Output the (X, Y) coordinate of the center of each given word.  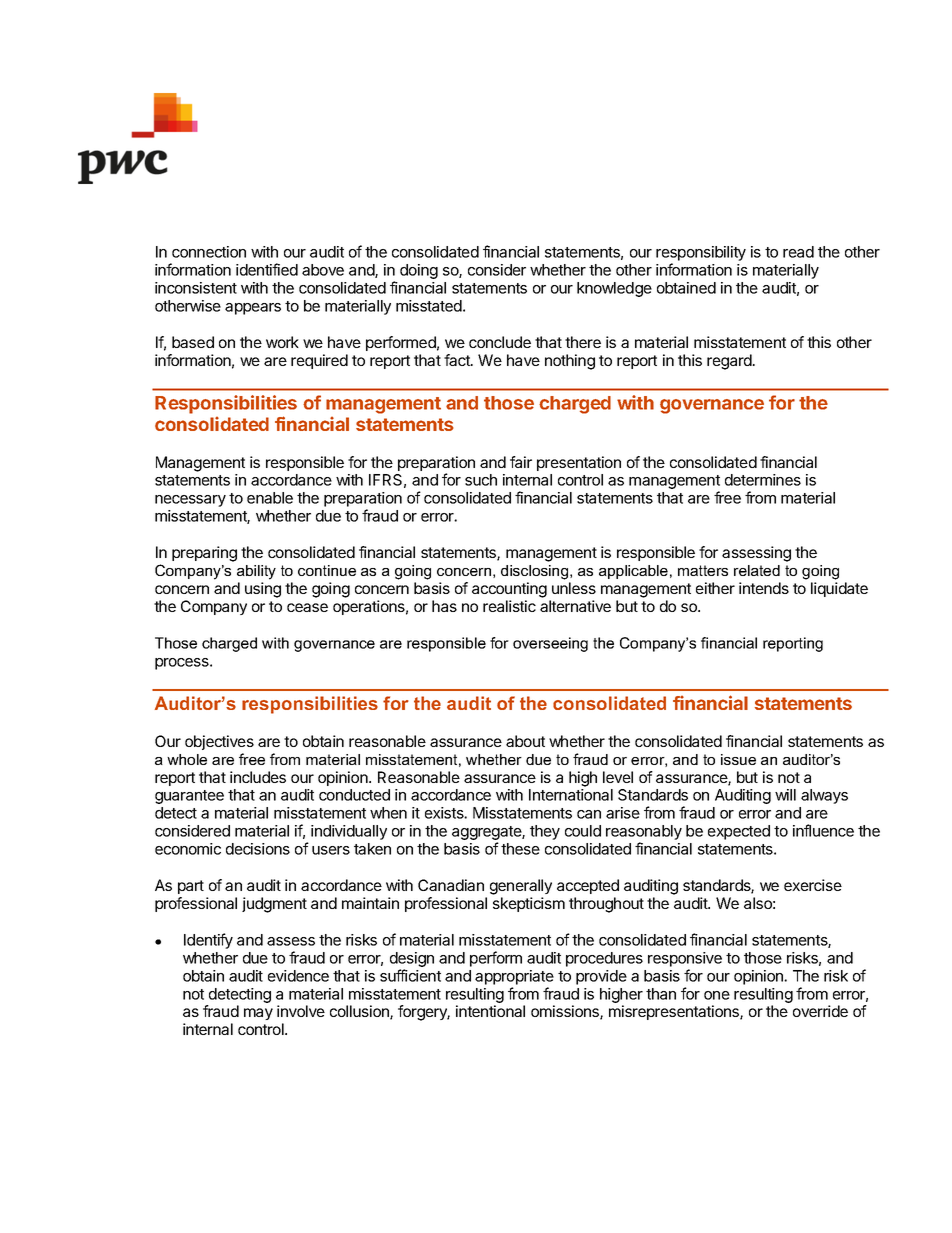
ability (256, 572)
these (520, 849)
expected (739, 832)
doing (419, 271)
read (798, 252)
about (525, 741)
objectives (219, 742)
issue (738, 759)
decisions (258, 849)
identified (267, 269)
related (757, 570)
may (258, 1014)
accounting (509, 590)
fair (521, 462)
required (319, 361)
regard (730, 362)
